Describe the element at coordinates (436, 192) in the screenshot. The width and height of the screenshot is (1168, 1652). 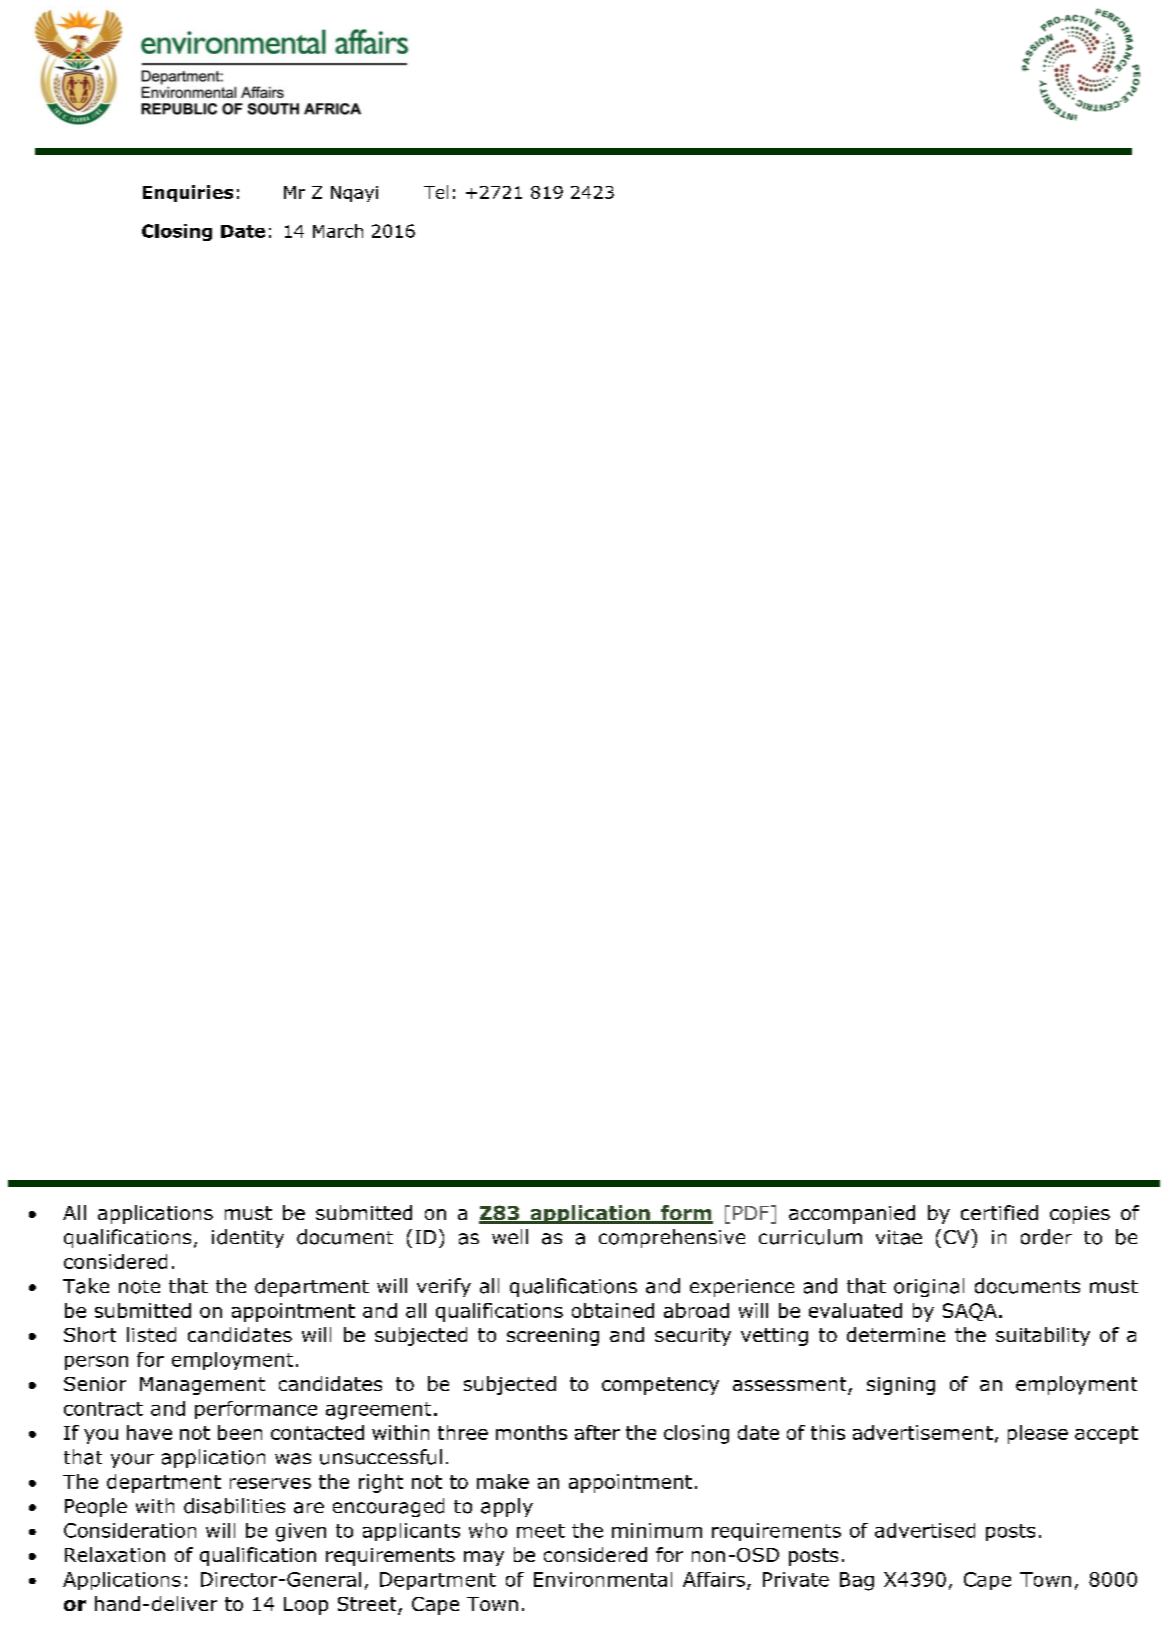
I see `Tel` at that location.
